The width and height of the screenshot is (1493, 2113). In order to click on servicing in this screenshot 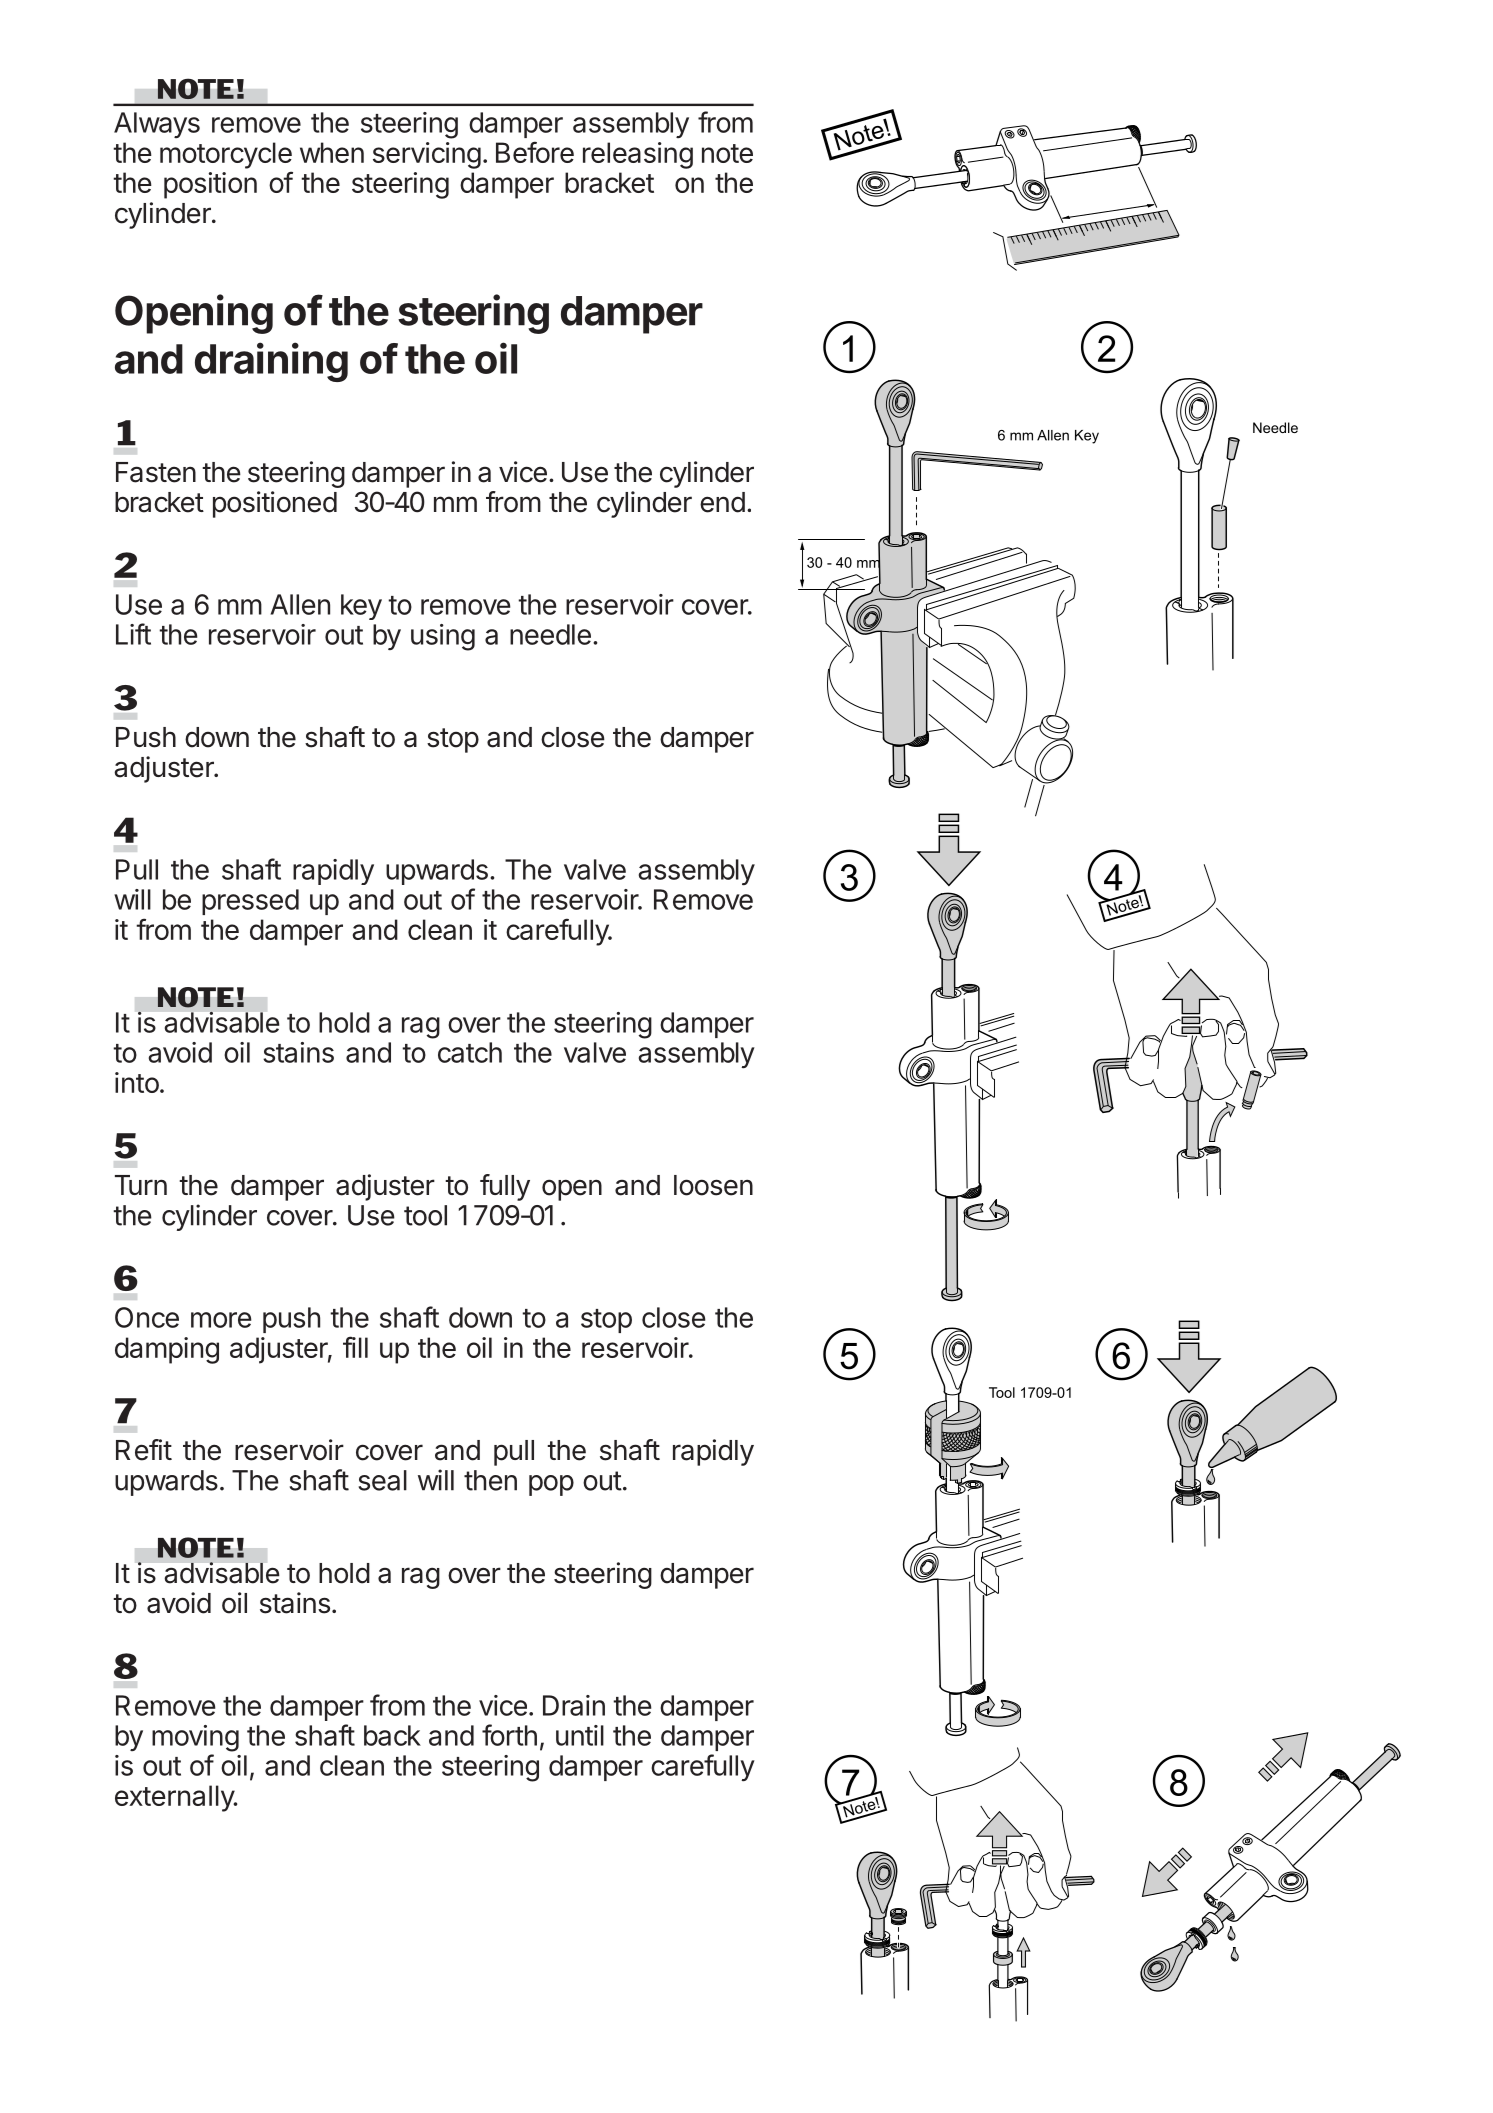, I will do `click(427, 155)`.
